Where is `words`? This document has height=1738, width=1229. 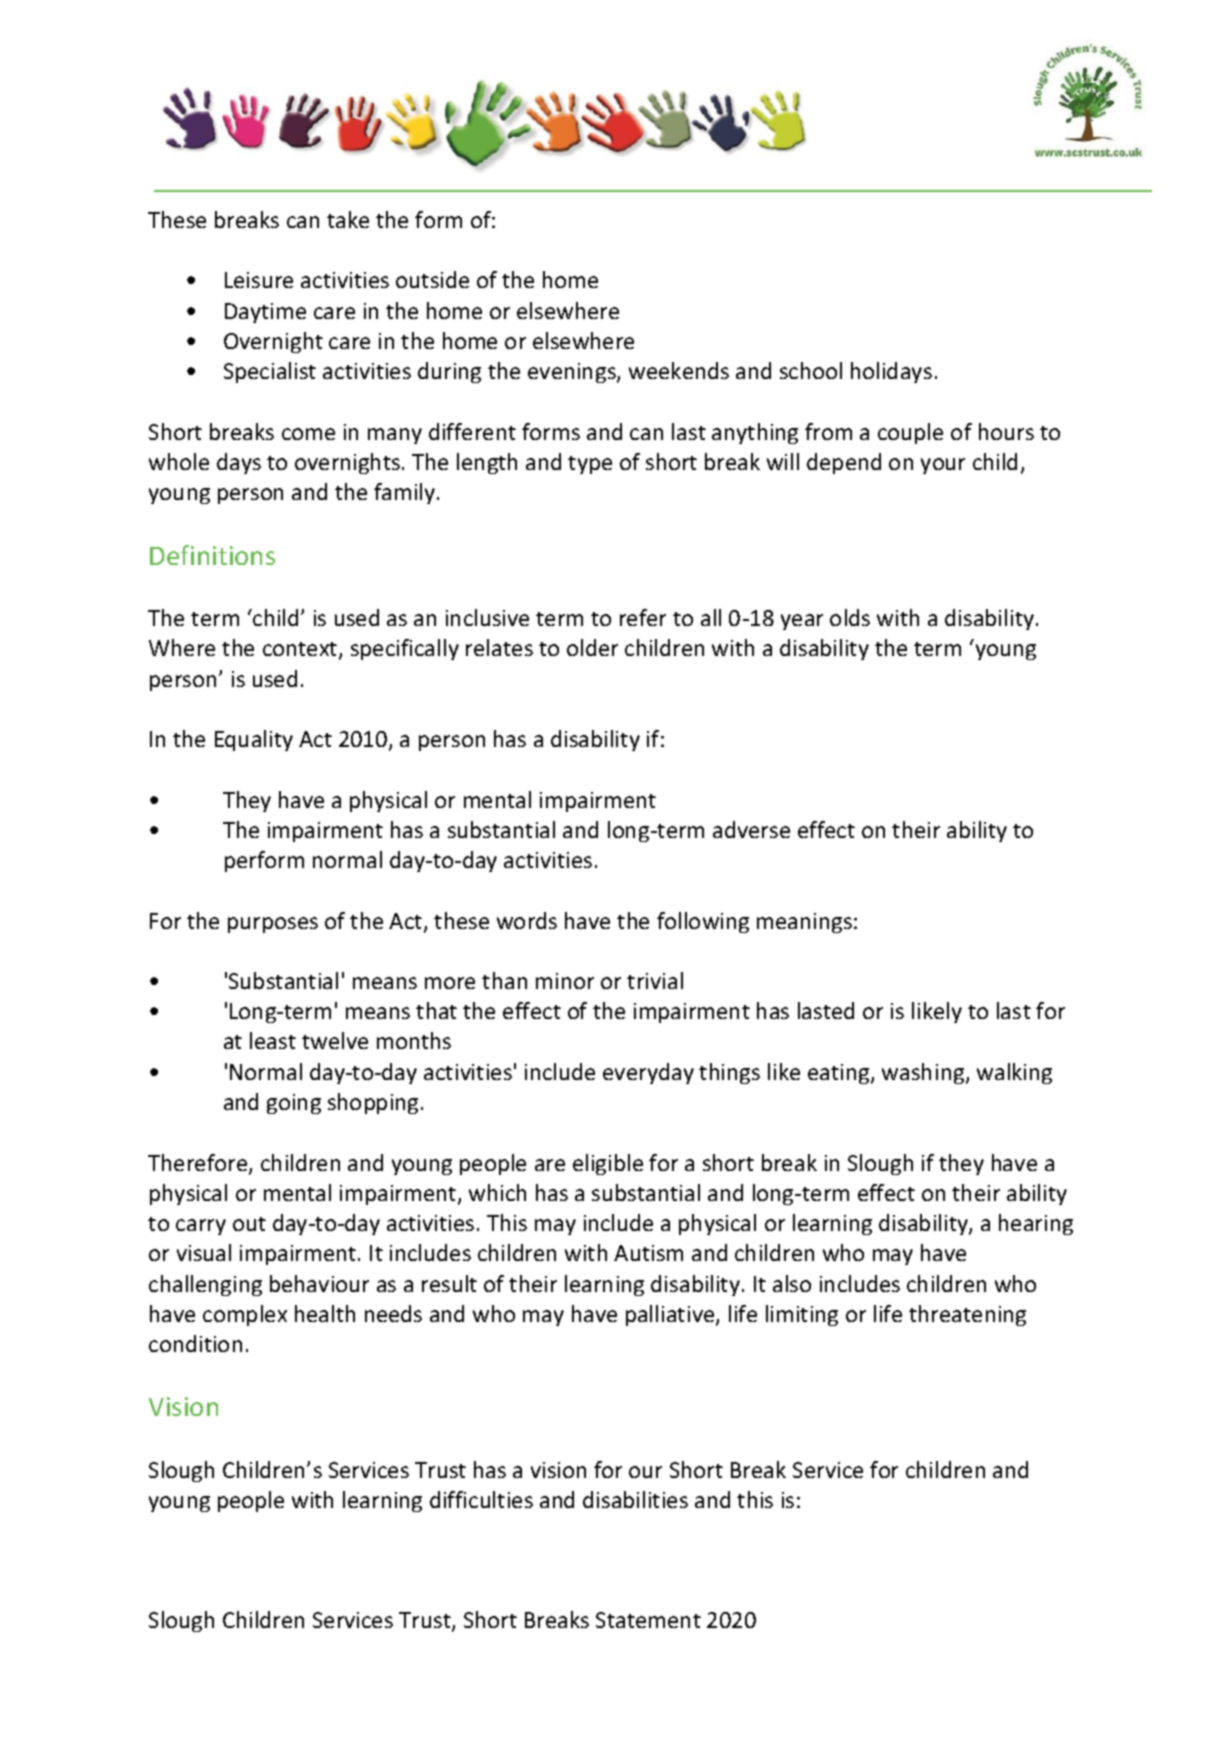
words is located at coordinates (527, 920).
